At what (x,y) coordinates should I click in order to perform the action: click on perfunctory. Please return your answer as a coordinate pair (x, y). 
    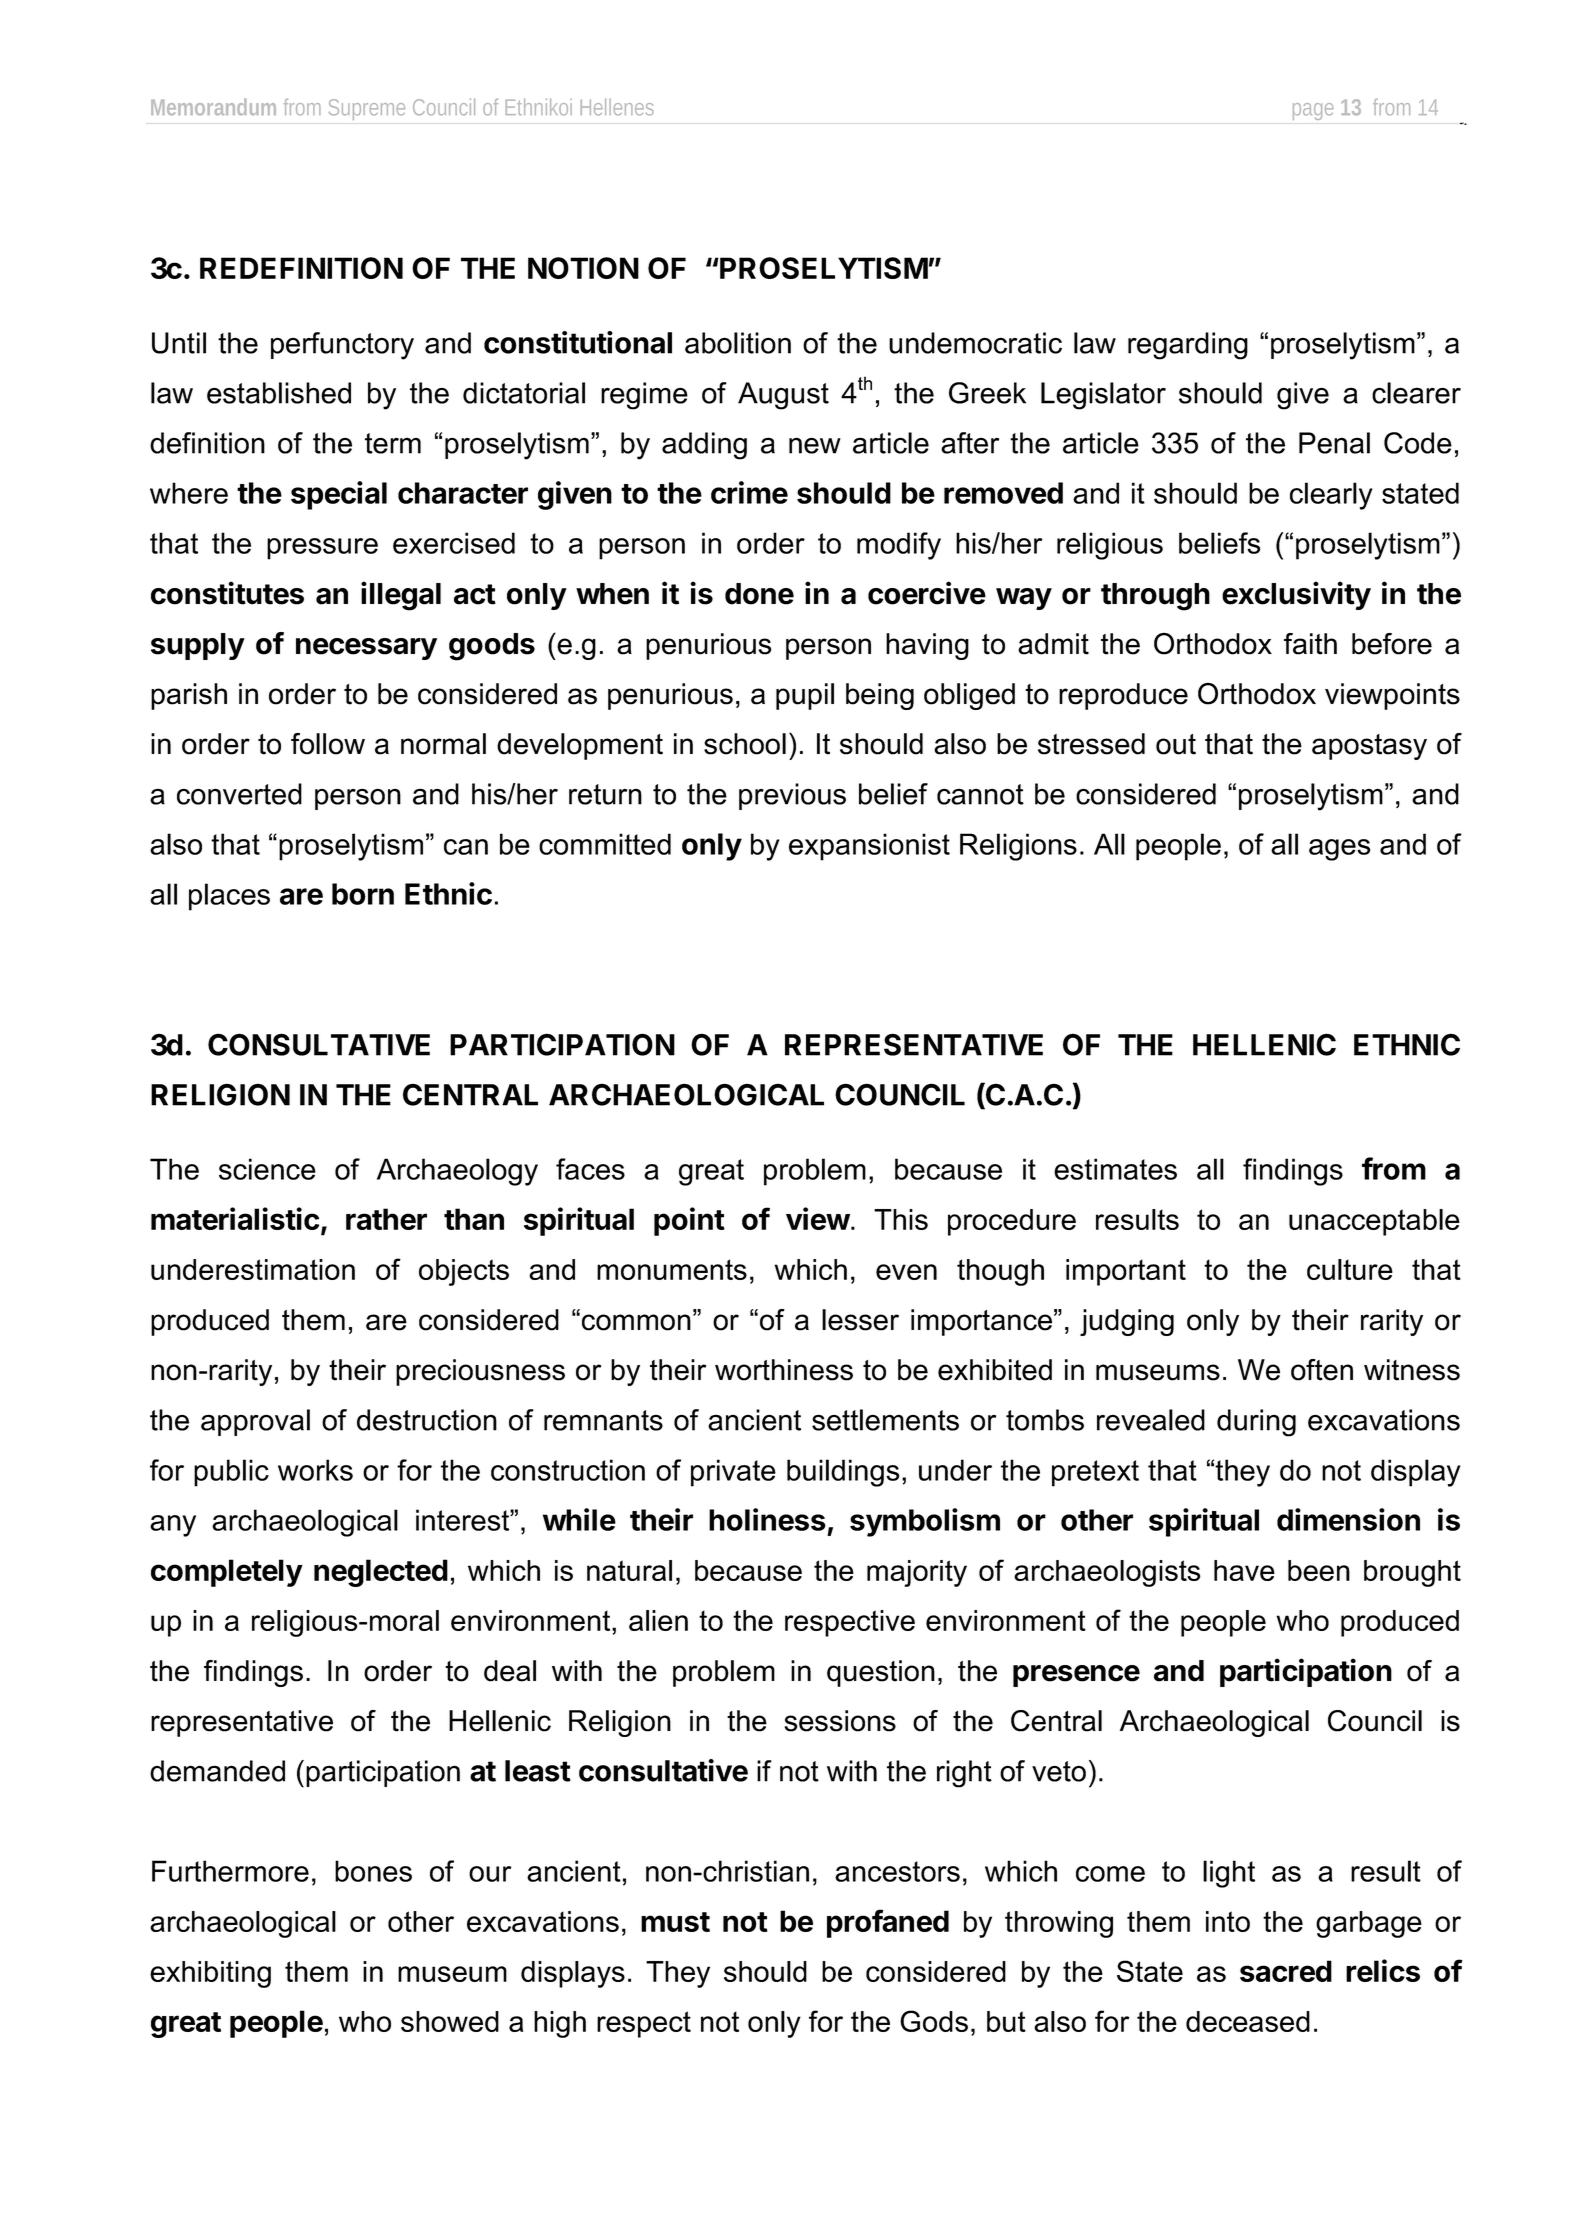
    Looking at the image, I should click on (342, 346).
